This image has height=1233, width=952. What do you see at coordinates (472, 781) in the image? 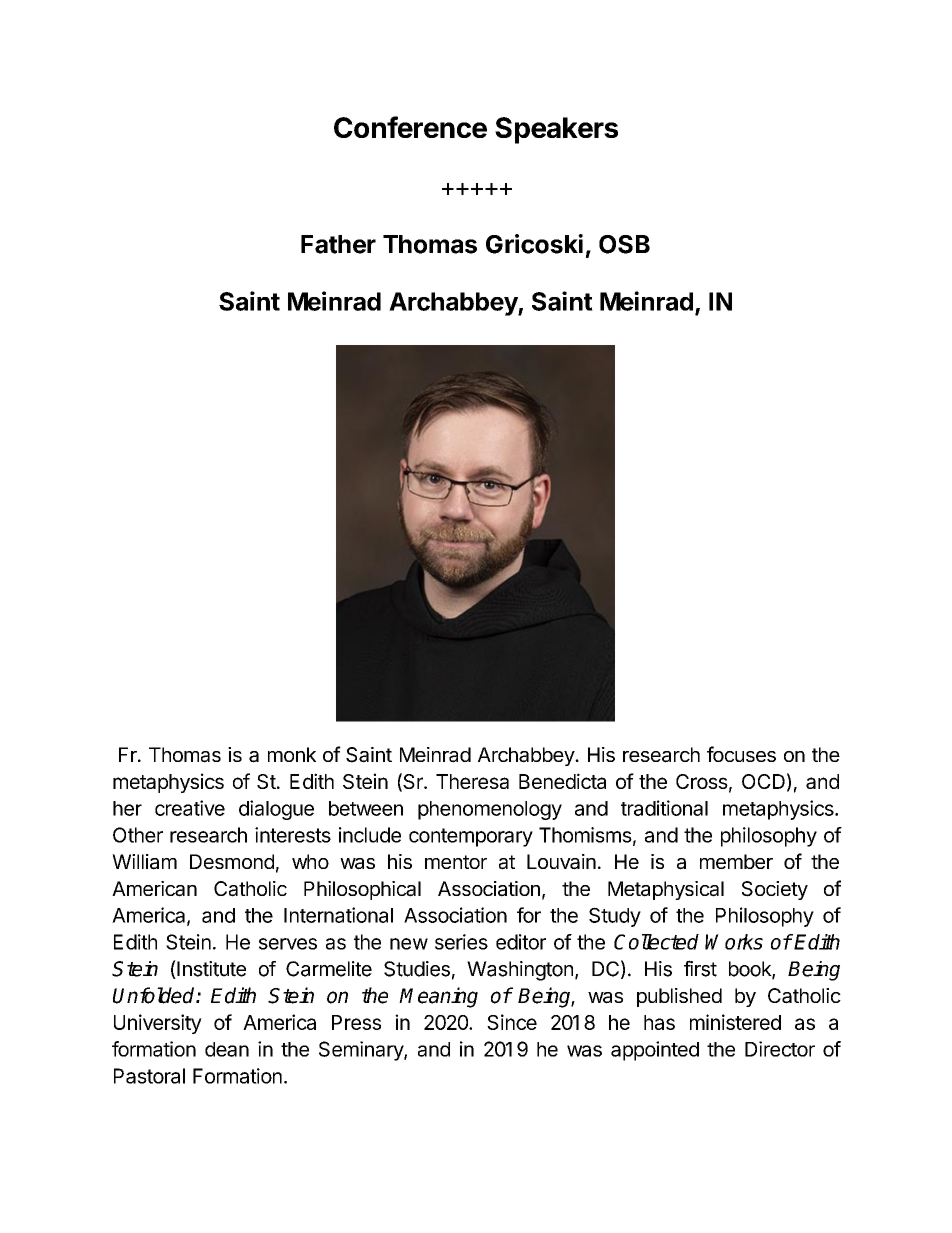
I see `Theresa` at bounding box center [472, 781].
